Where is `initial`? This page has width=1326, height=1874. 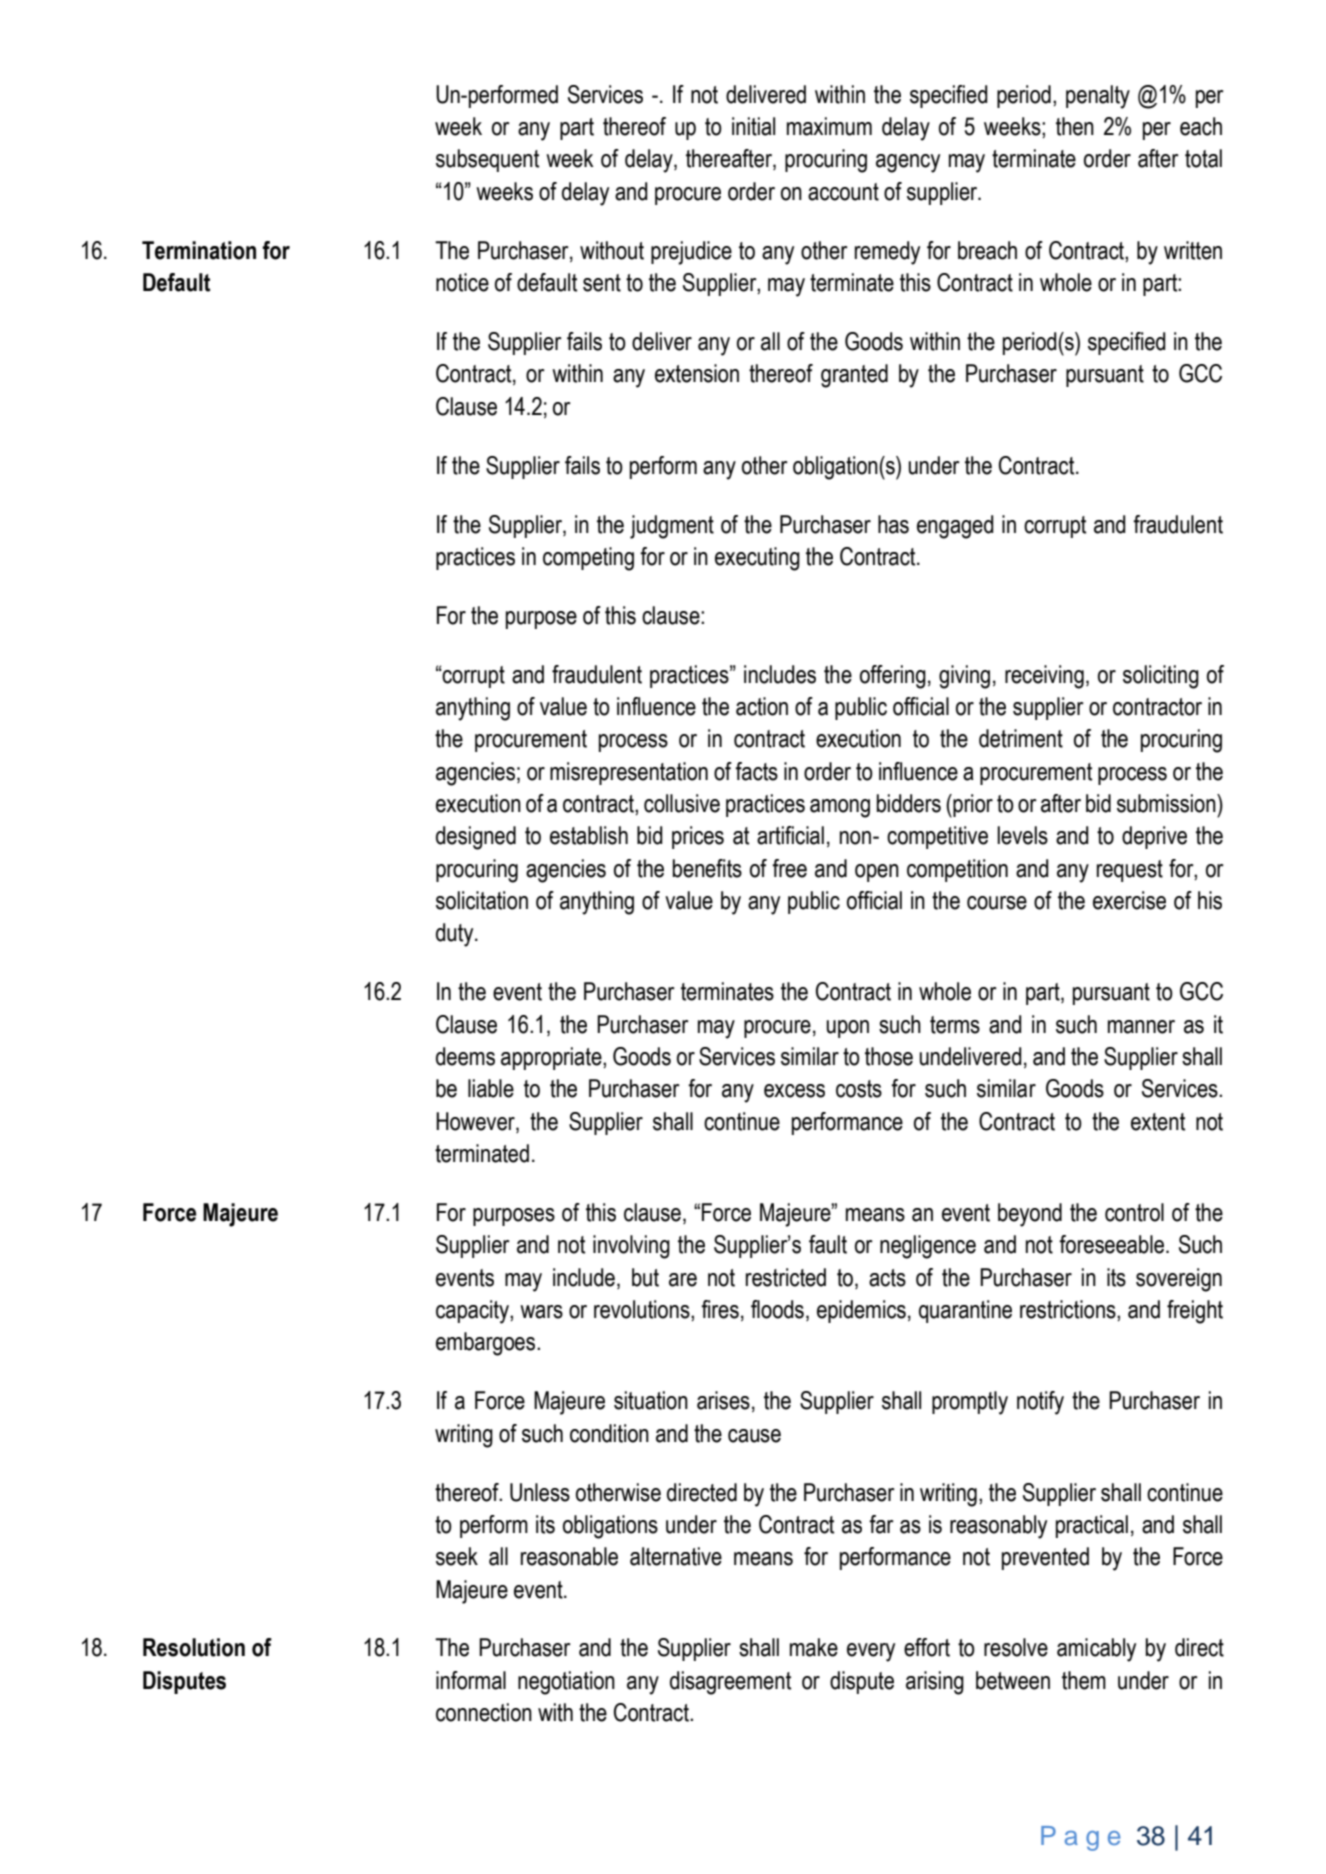
initial is located at coordinates (753, 126).
